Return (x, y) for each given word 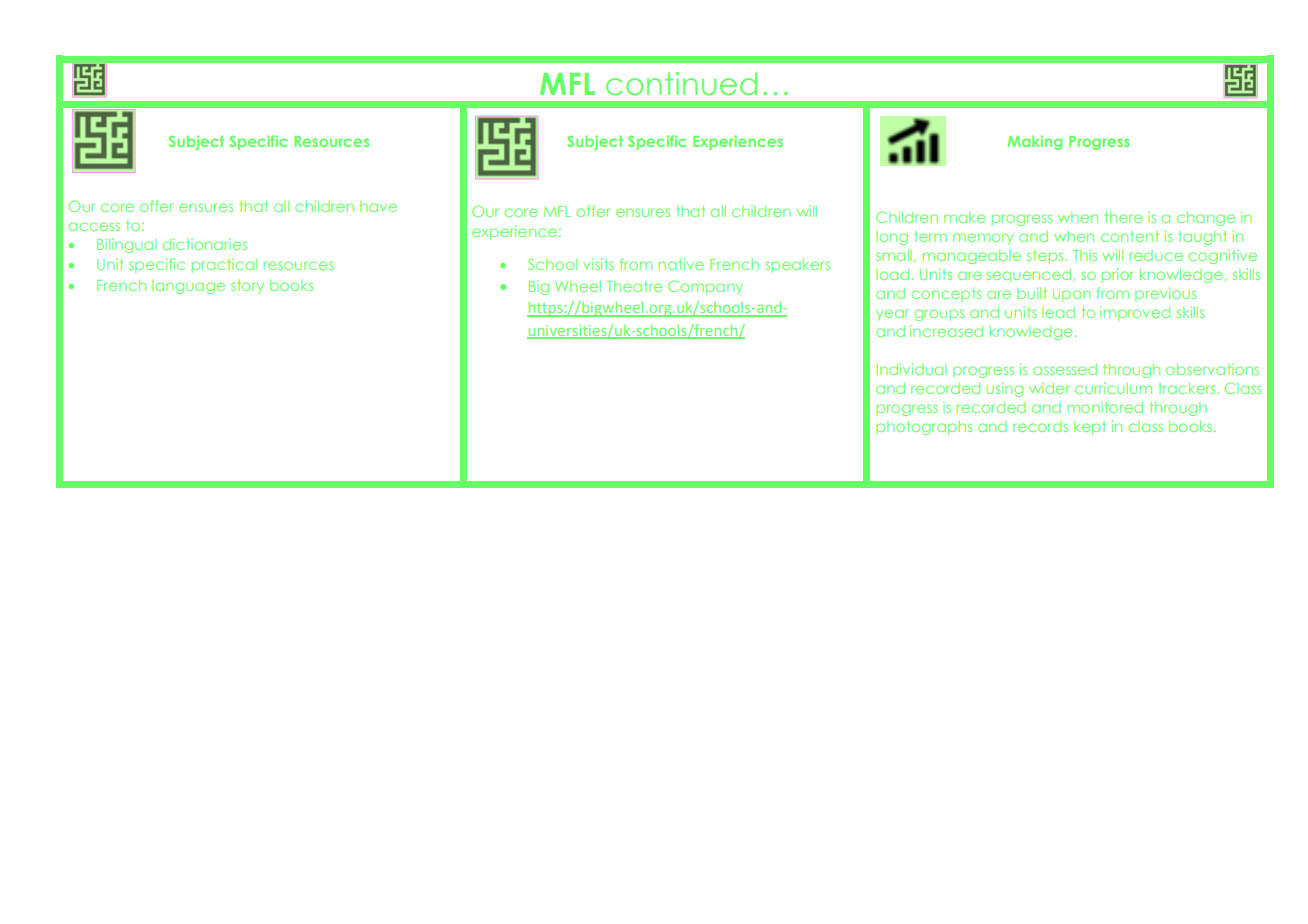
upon (1072, 296)
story (247, 287)
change (1206, 219)
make (964, 217)
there (1123, 217)
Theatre (634, 286)
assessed (1065, 369)
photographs (924, 428)
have (378, 206)
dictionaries (204, 244)
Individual (911, 369)
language (188, 287)
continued (681, 84)
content (1130, 236)
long (892, 238)
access (94, 226)
